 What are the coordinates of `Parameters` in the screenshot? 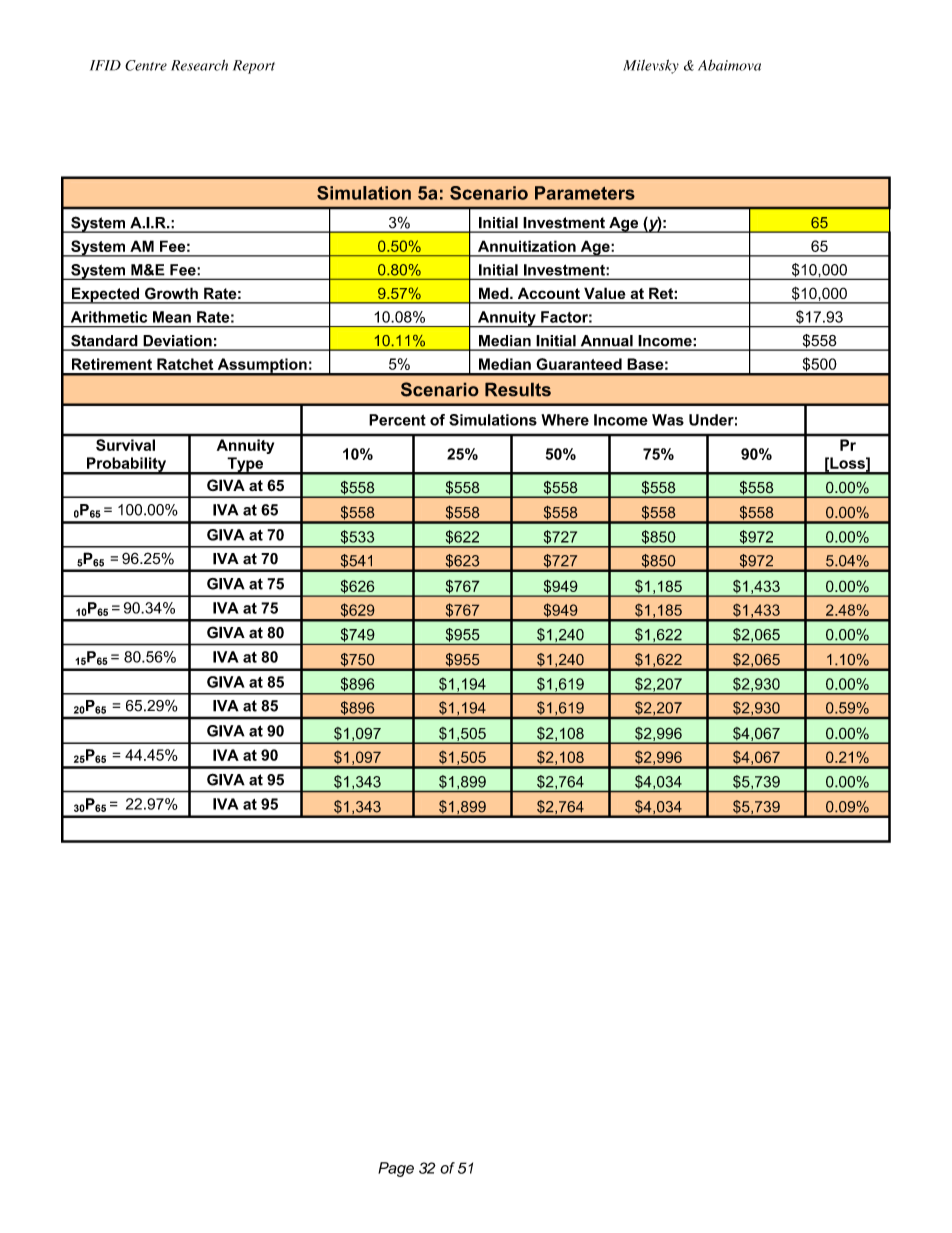 It's located at (585, 193).
